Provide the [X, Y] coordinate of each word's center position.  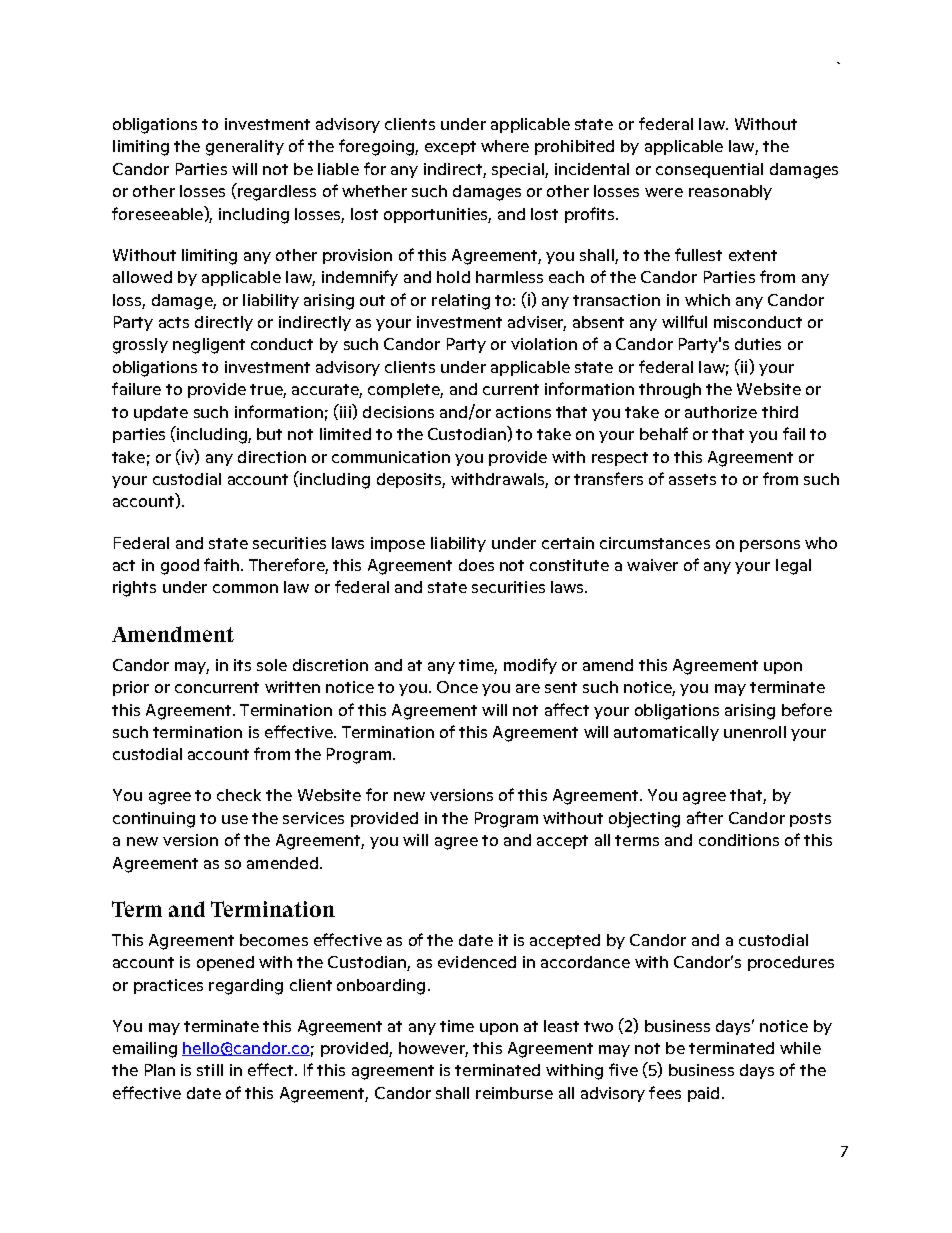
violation [544, 344]
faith [223, 564]
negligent [209, 346]
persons [770, 546]
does [476, 565]
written [292, 687]
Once [457, 687]
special [519, 170]
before [807, 709]
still [210, 1070]
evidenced [477, 962]
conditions [739, 840]
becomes [274, 940]
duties [758, 344]
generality [245, 148]
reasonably [730, 192]
